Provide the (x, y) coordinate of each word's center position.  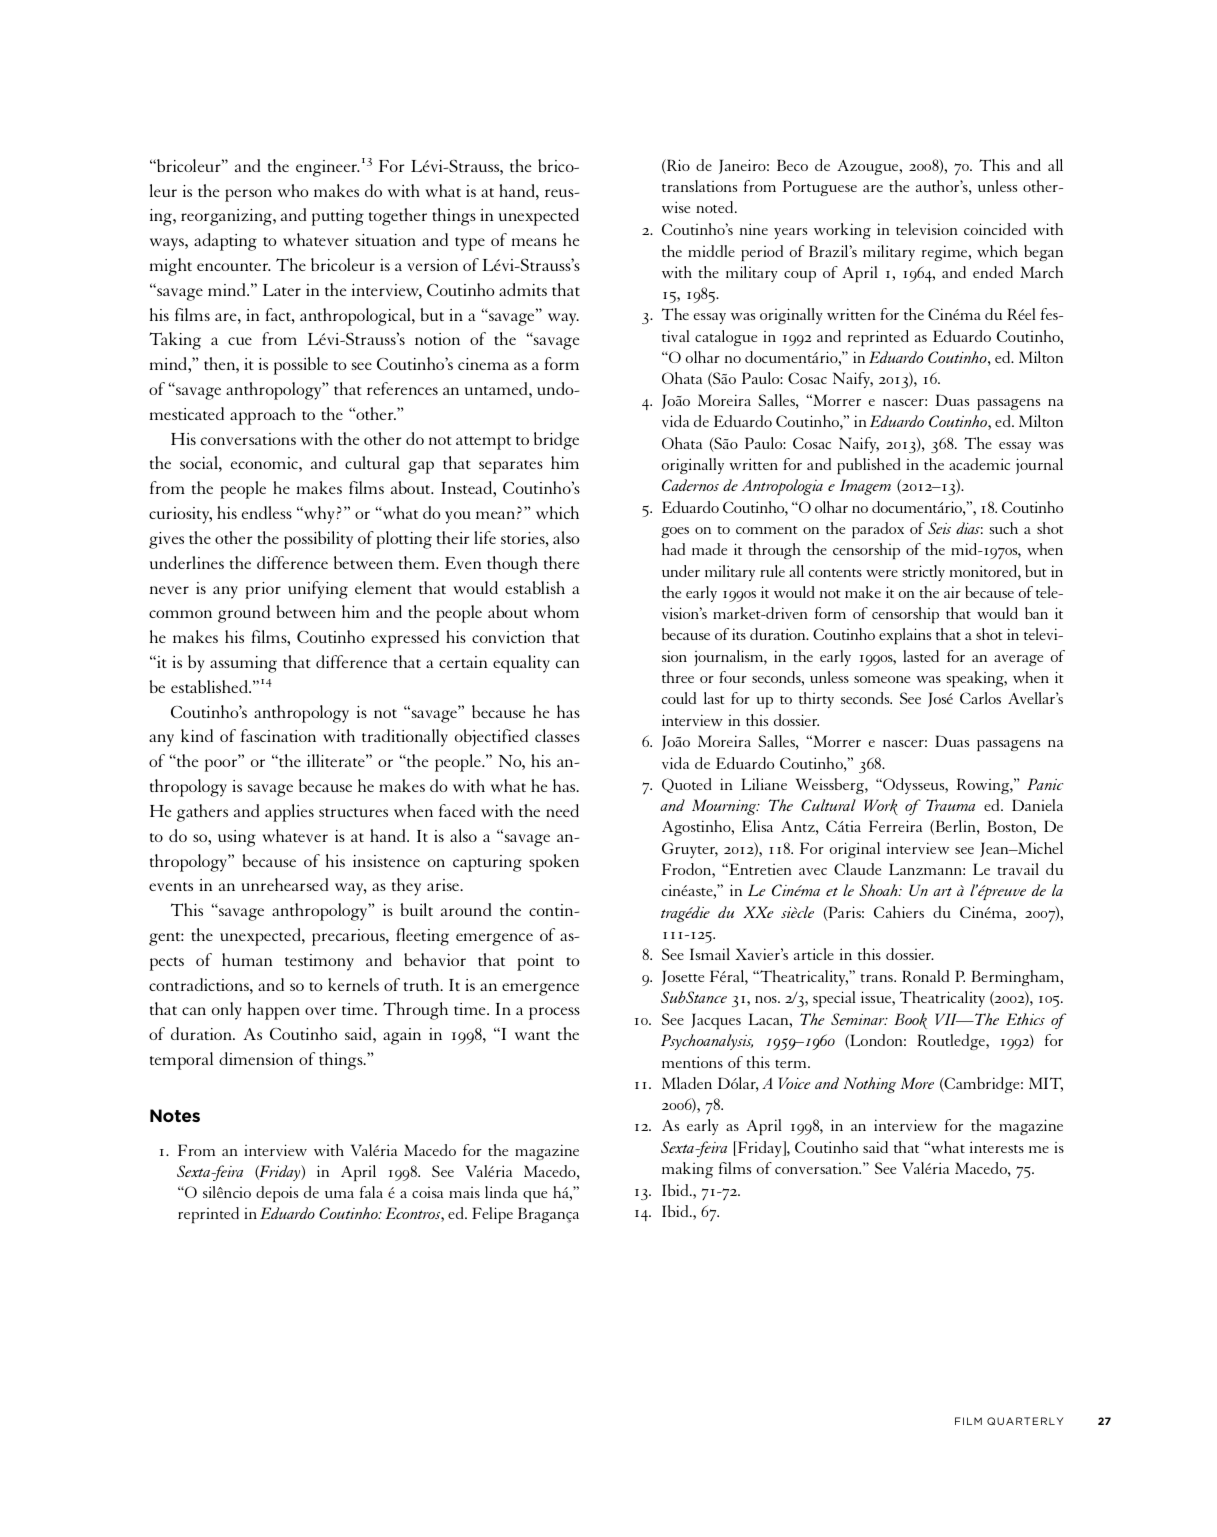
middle (711, 251)
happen (274, 1011)
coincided (995, 229)
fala (371, 1192)
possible (301, 366)
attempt (483, 443)
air (952, 592)
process (554, 1013)
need (562, 810)
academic (979, 464)
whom (556, 611)
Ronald (925, 976)
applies (289, 813)
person (248, 195)
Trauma (950, 805)
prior (263, 590)
